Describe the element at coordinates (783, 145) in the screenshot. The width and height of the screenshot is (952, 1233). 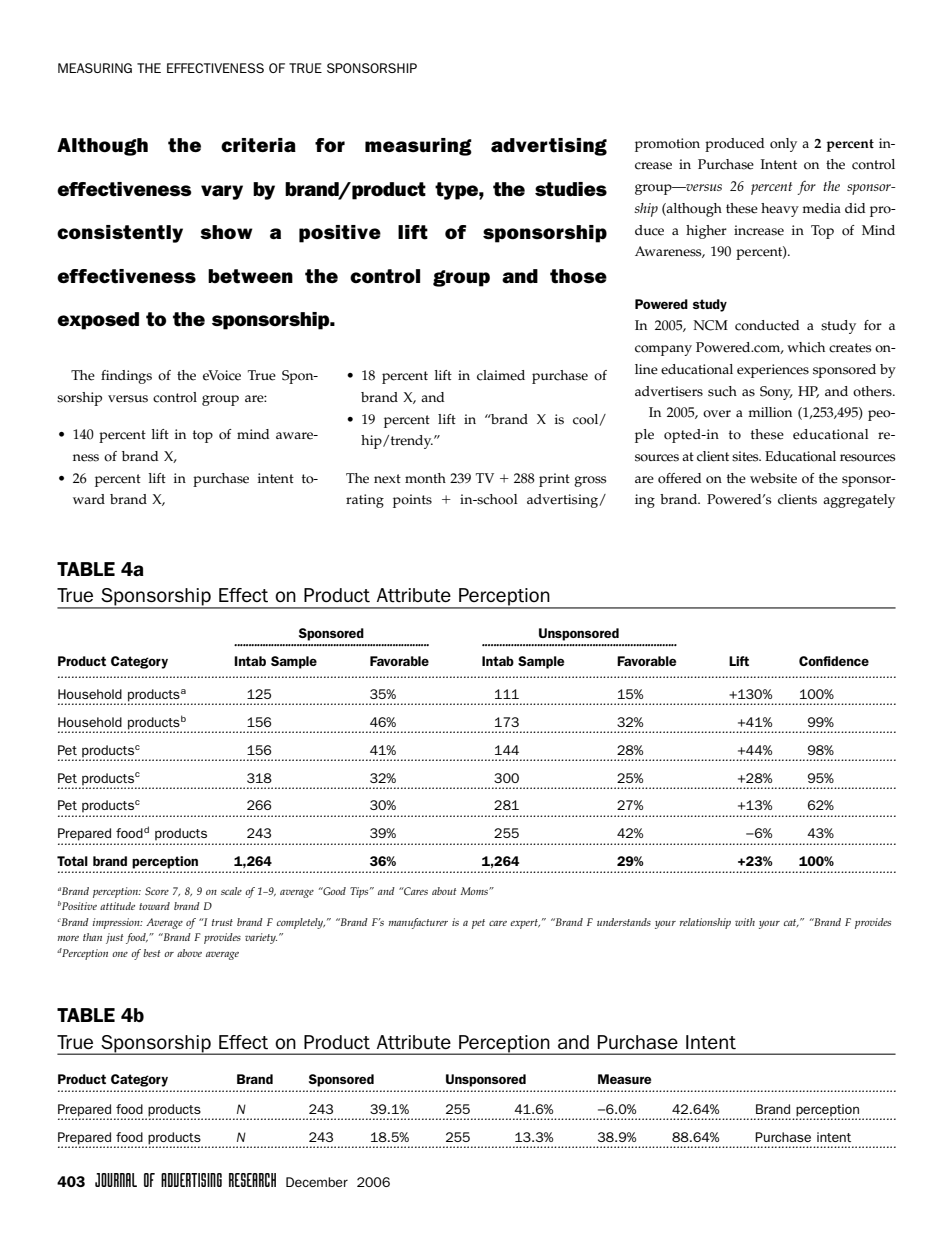
I see `only` at that location.
